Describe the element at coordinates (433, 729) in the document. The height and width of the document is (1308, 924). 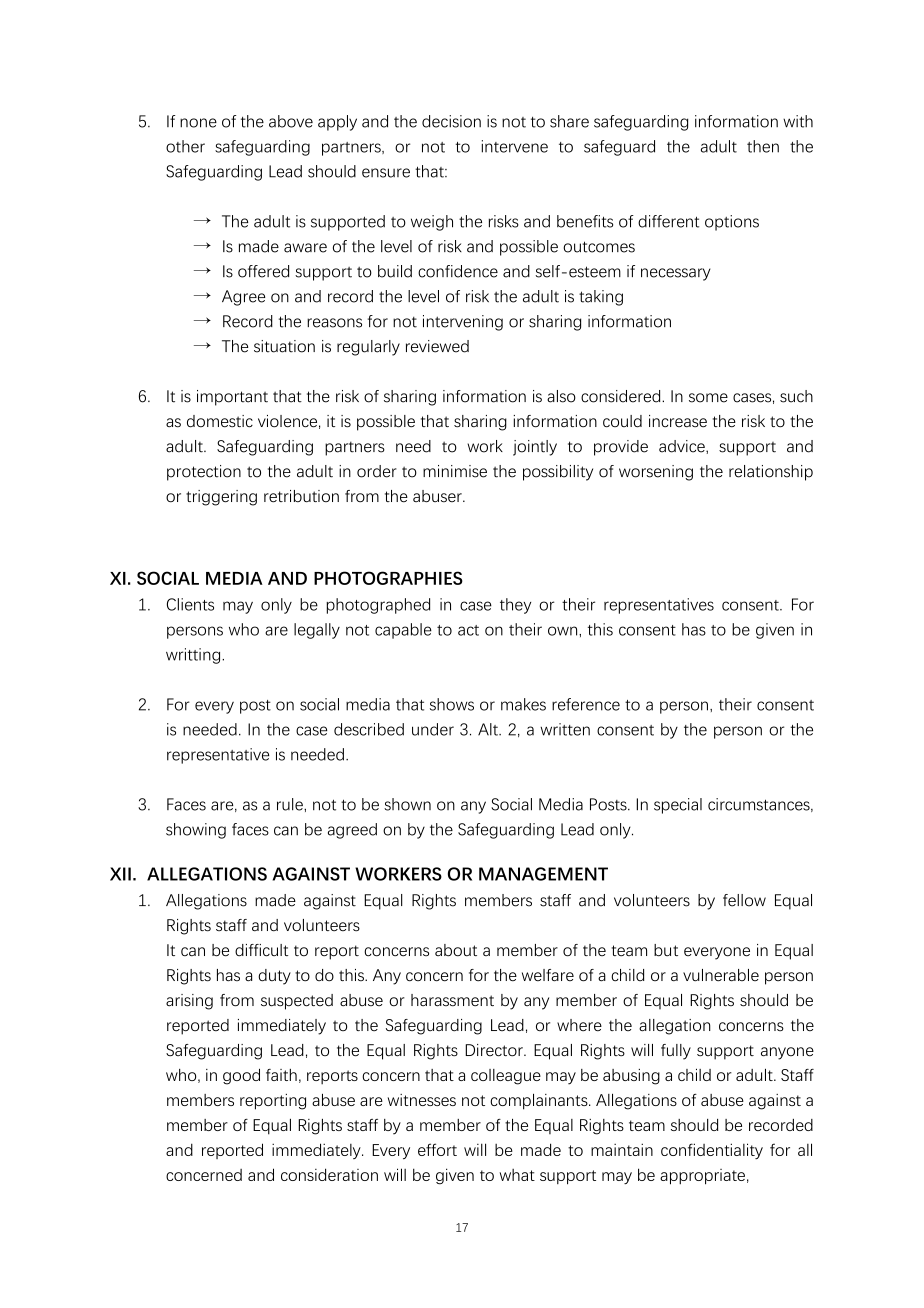
I see `under` at that location.
